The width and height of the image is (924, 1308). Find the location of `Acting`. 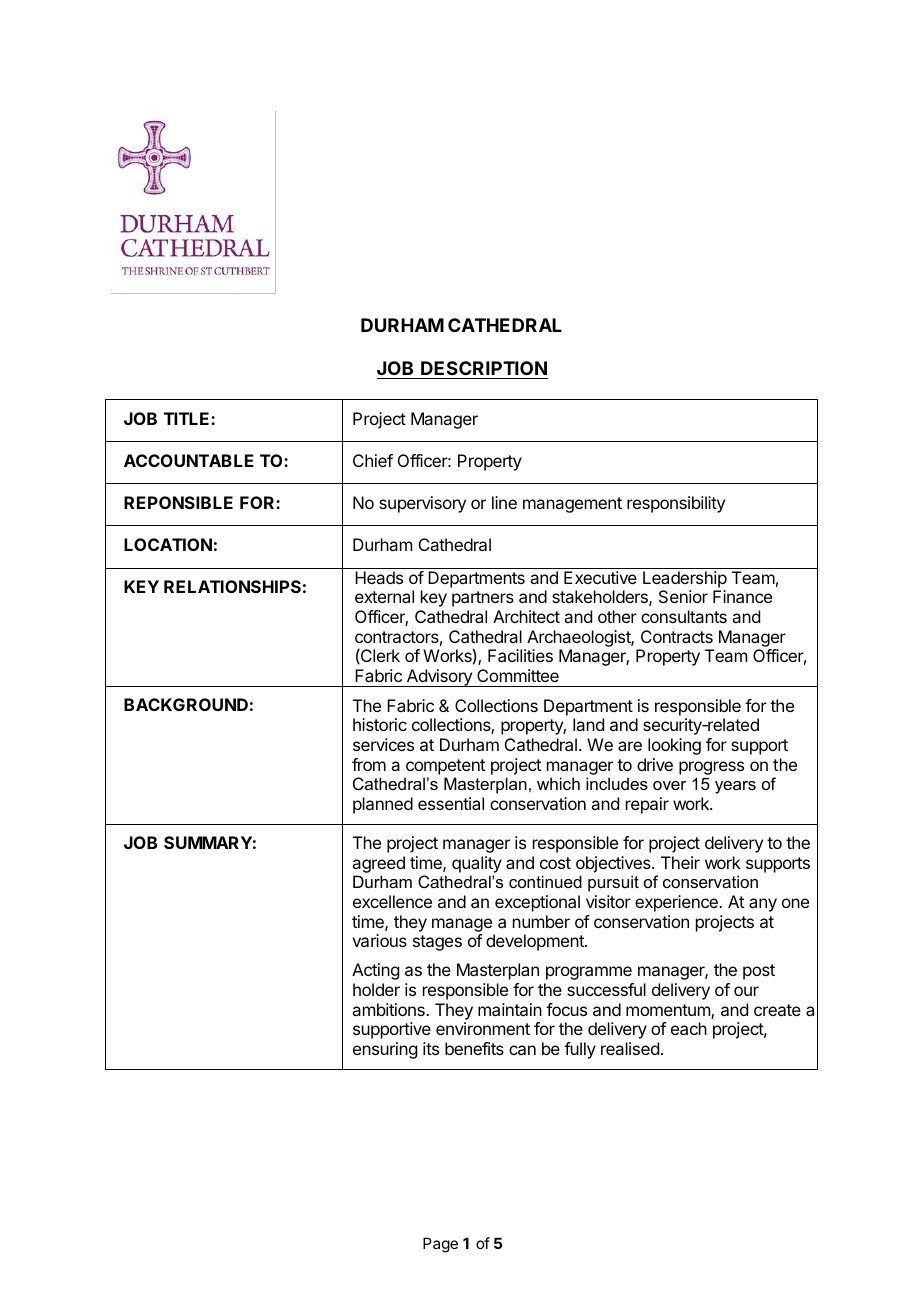

Acting is located at coordinates (375, 971).
